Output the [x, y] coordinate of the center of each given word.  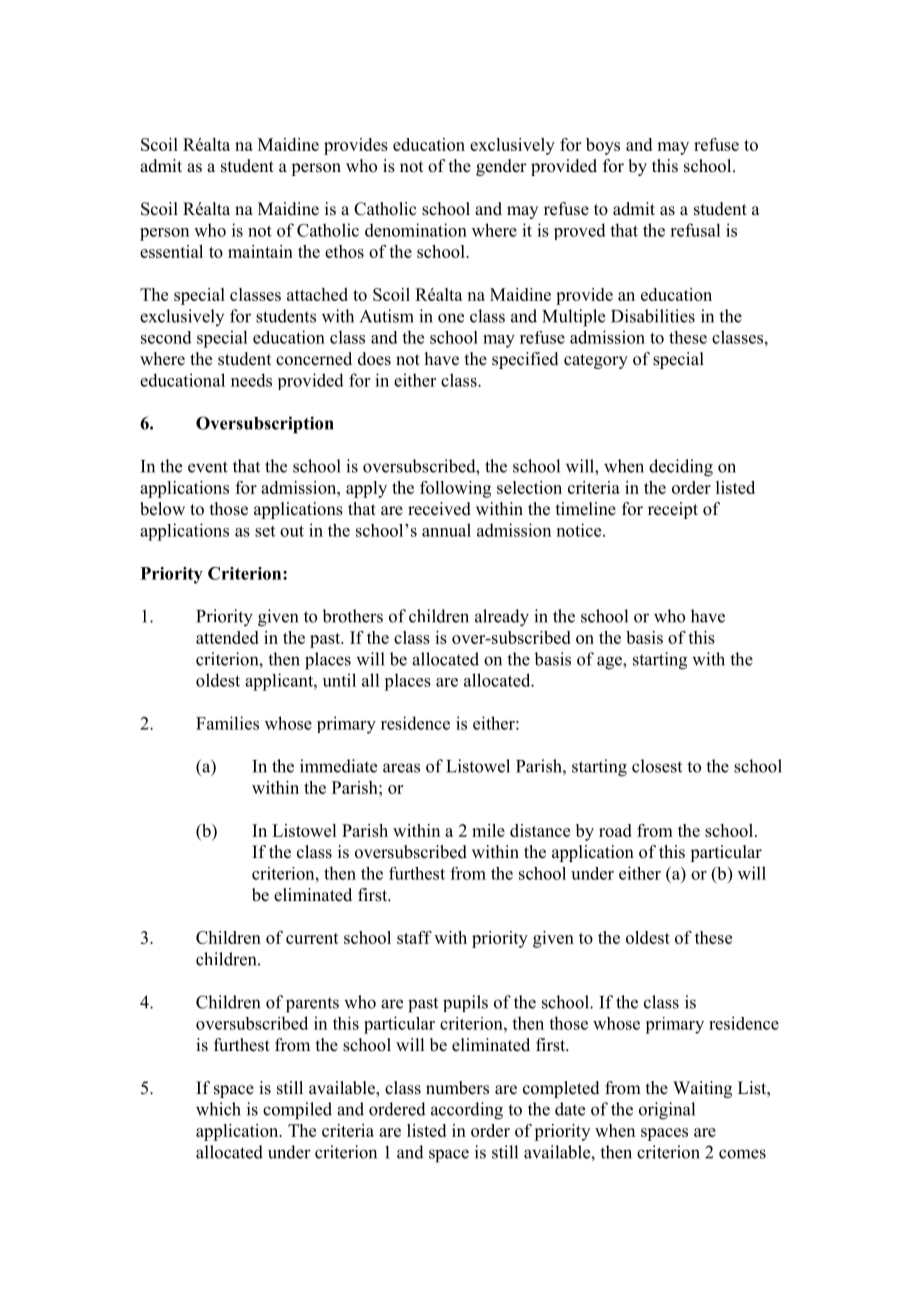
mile [488, 830]
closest [657, 766]
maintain [260, 251]
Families [227, 723]
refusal [695, 230]
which [218, 1109]
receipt [673, 510]
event [208, 467]
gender [501, 167]
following [455, 489]
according [467, 1111]
